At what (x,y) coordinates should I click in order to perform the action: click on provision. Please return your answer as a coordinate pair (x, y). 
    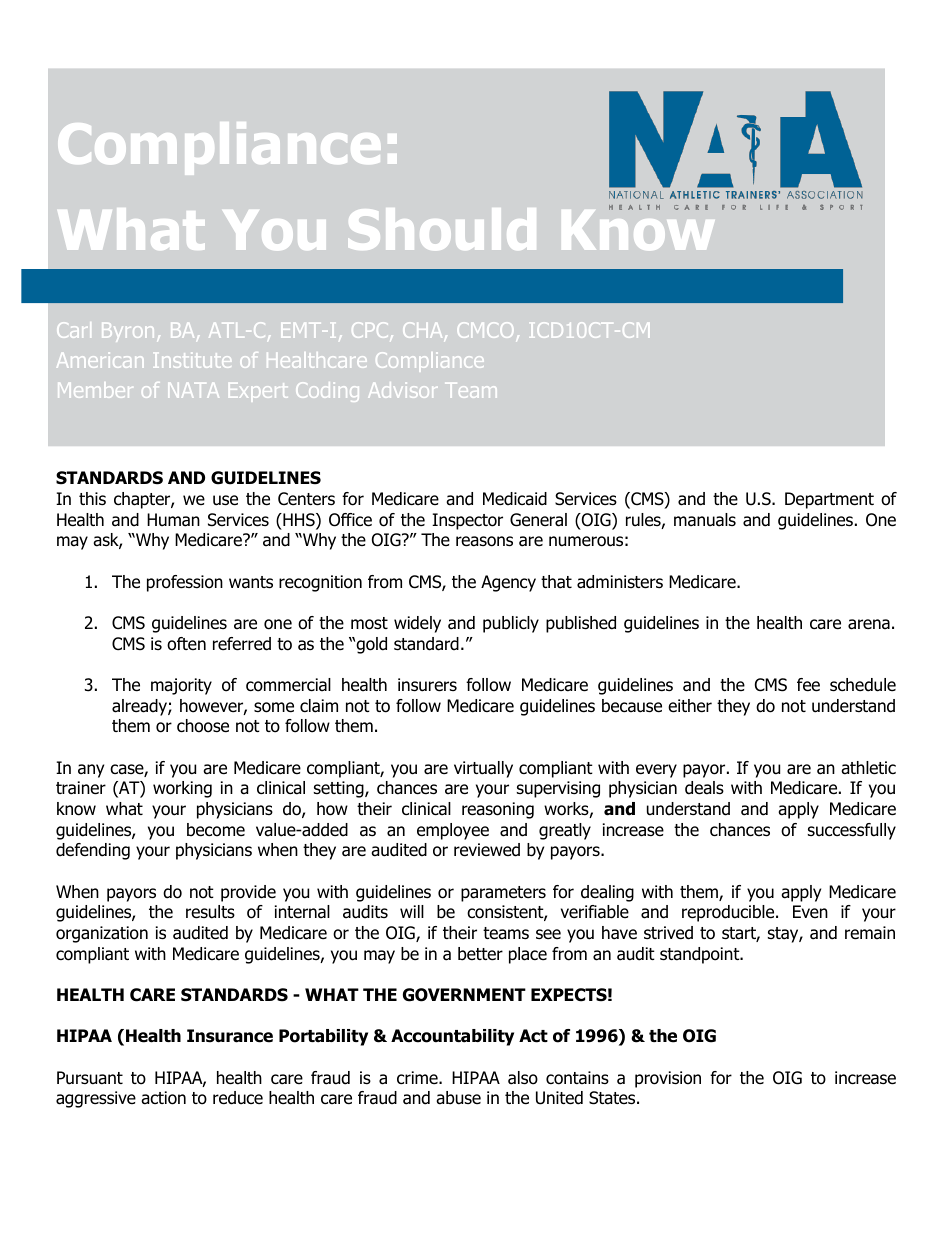
    Looking at the image, I should click on (668, 1079).
